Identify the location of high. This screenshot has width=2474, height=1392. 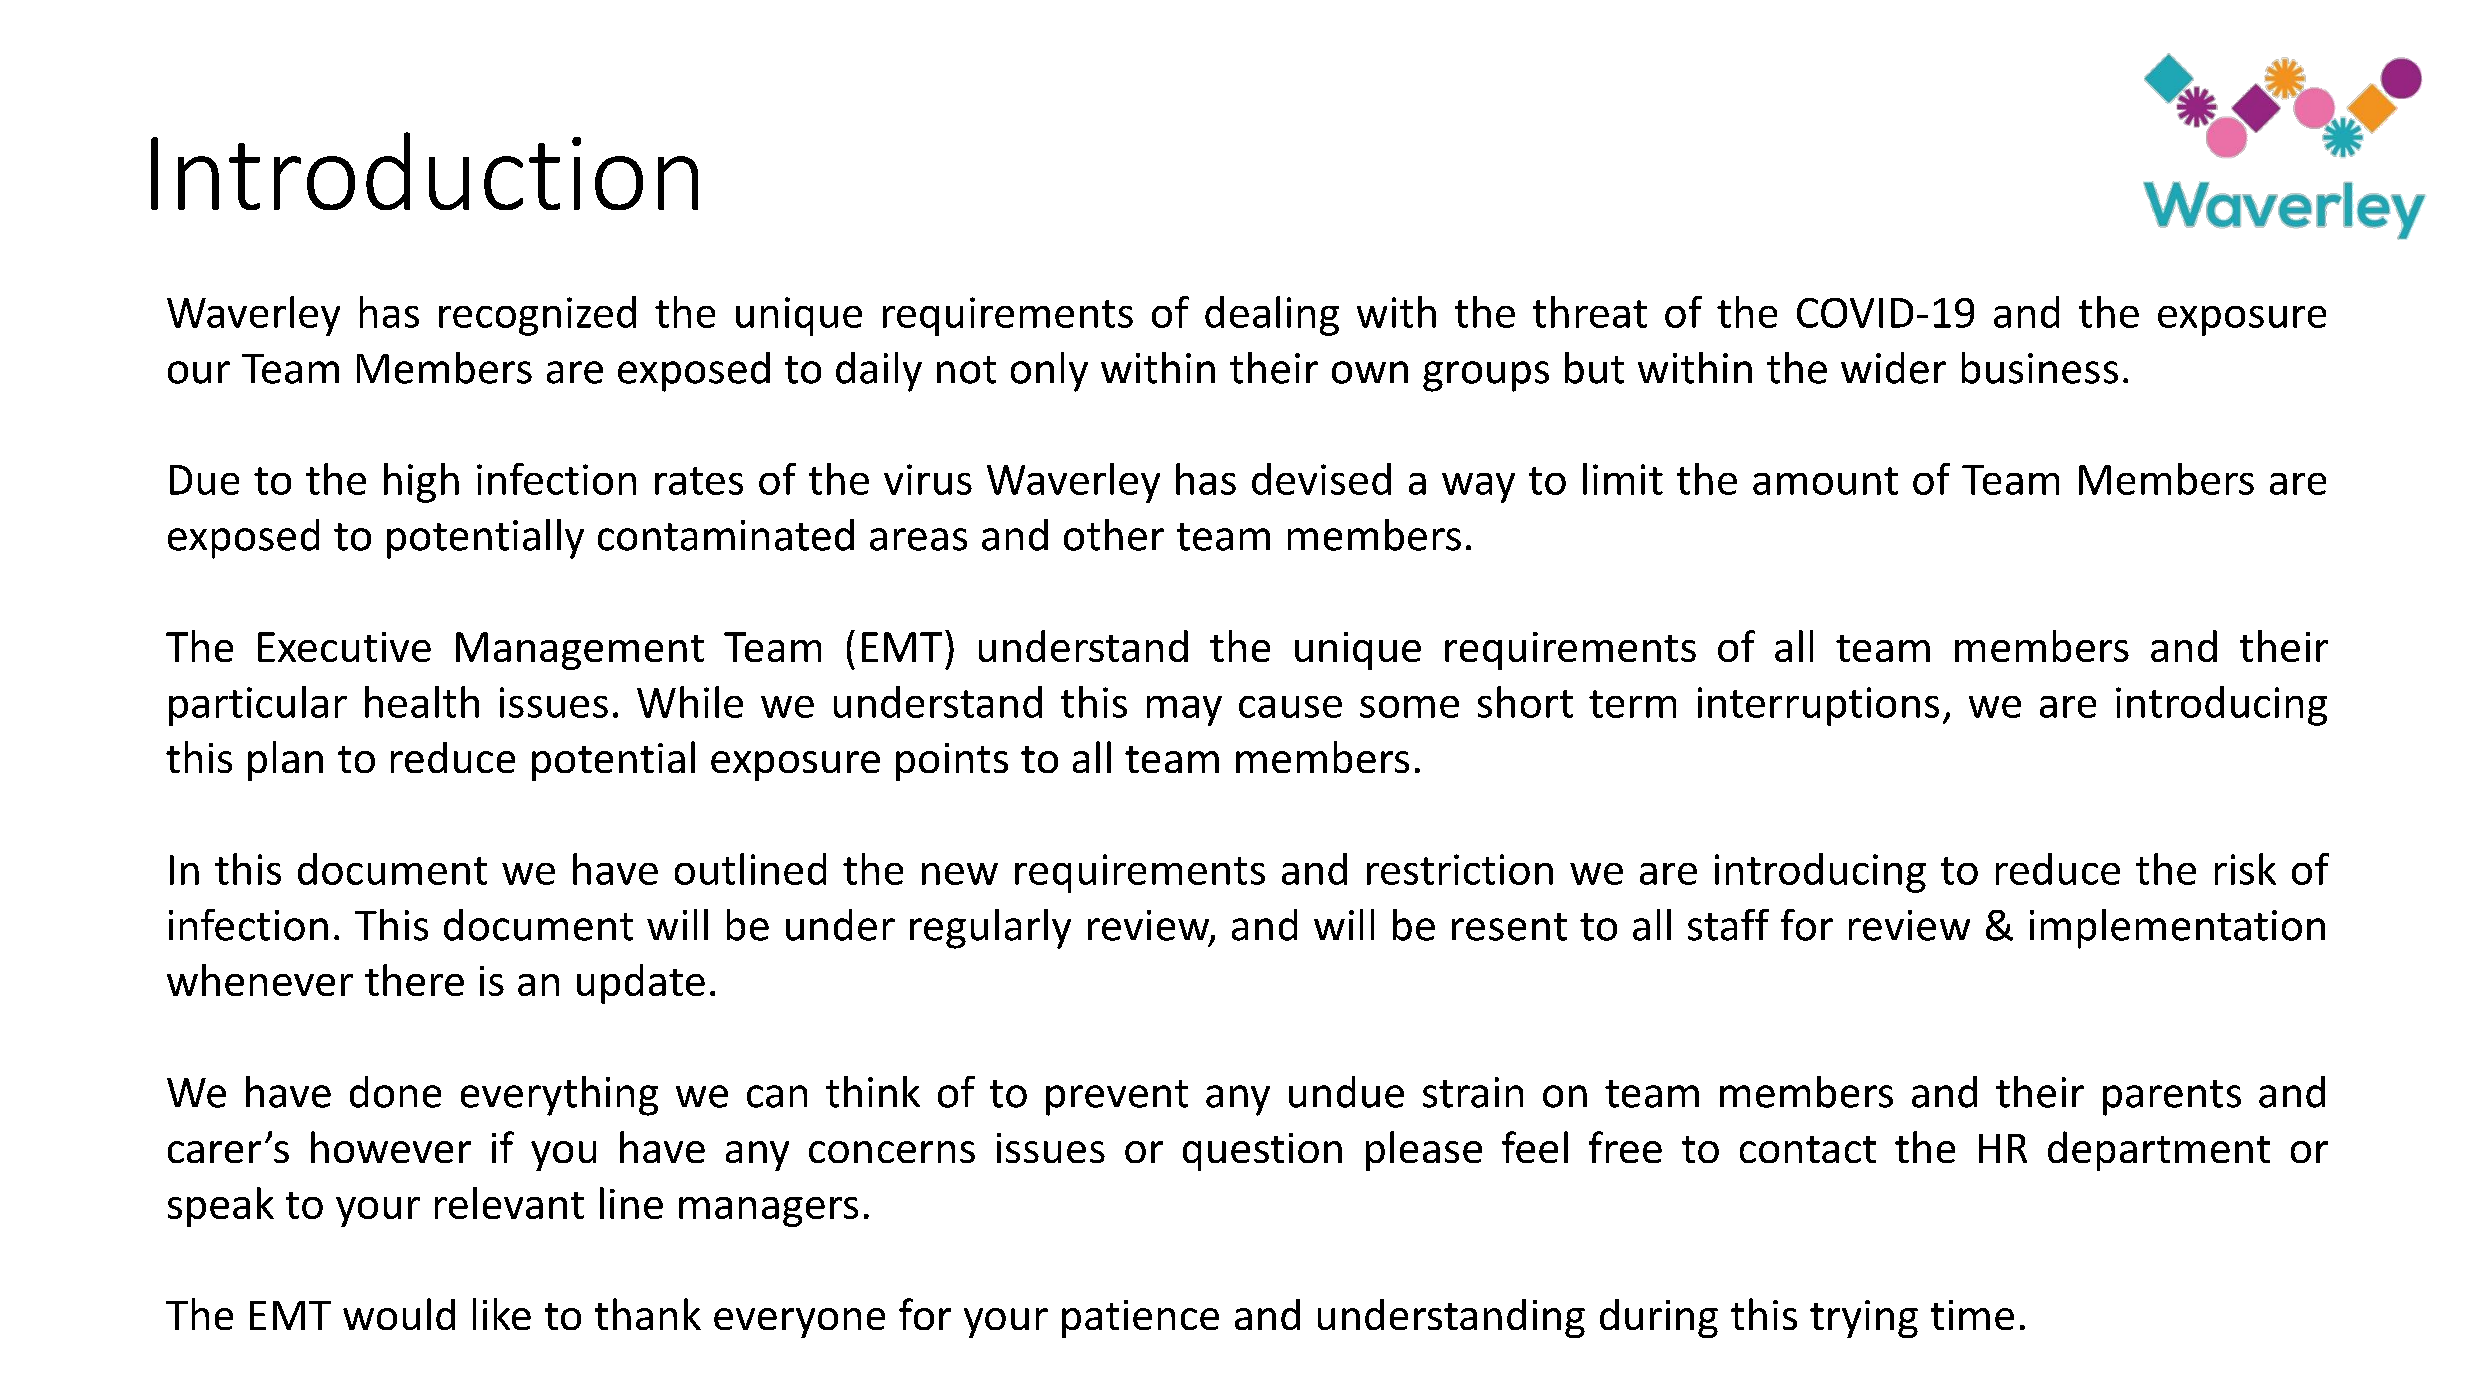
(421, 483).
